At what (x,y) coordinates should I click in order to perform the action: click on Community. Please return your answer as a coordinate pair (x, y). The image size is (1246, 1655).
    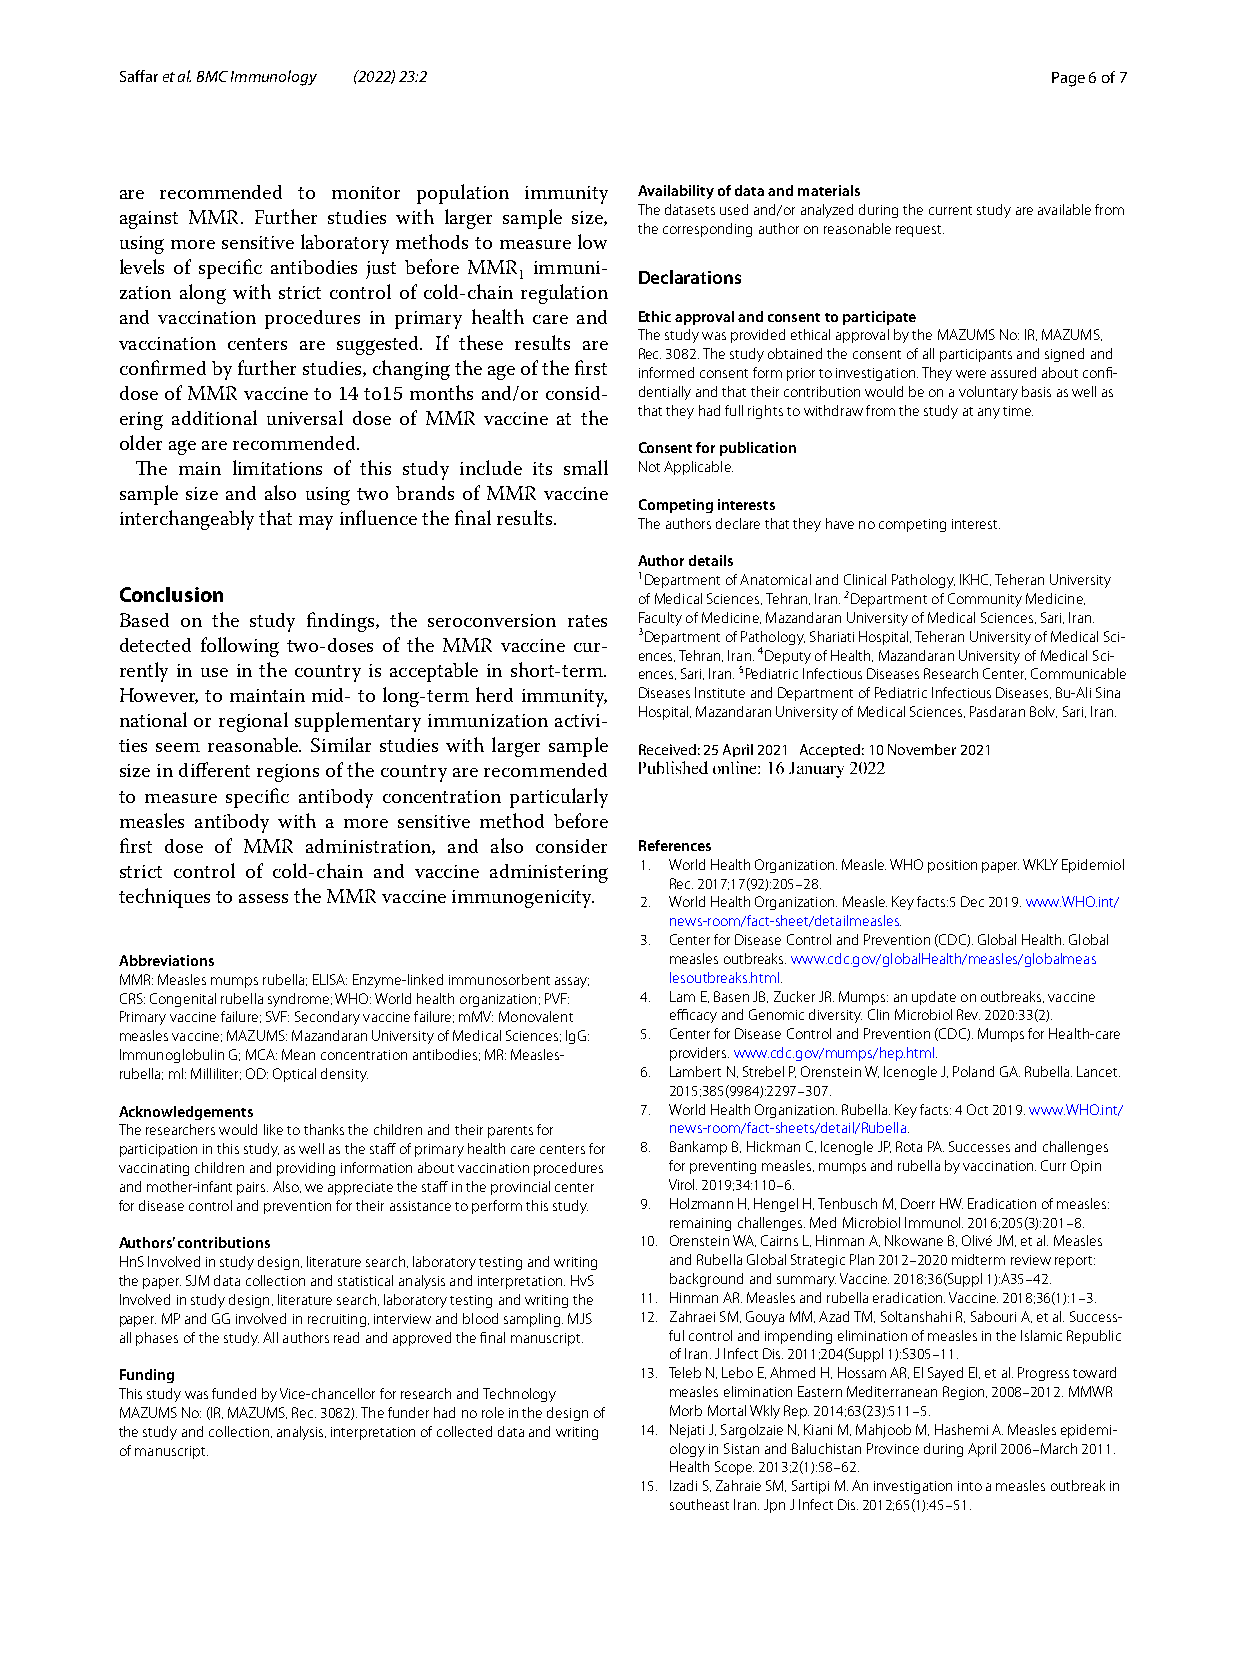
    Looking at the image, I should click on (985, 600).
